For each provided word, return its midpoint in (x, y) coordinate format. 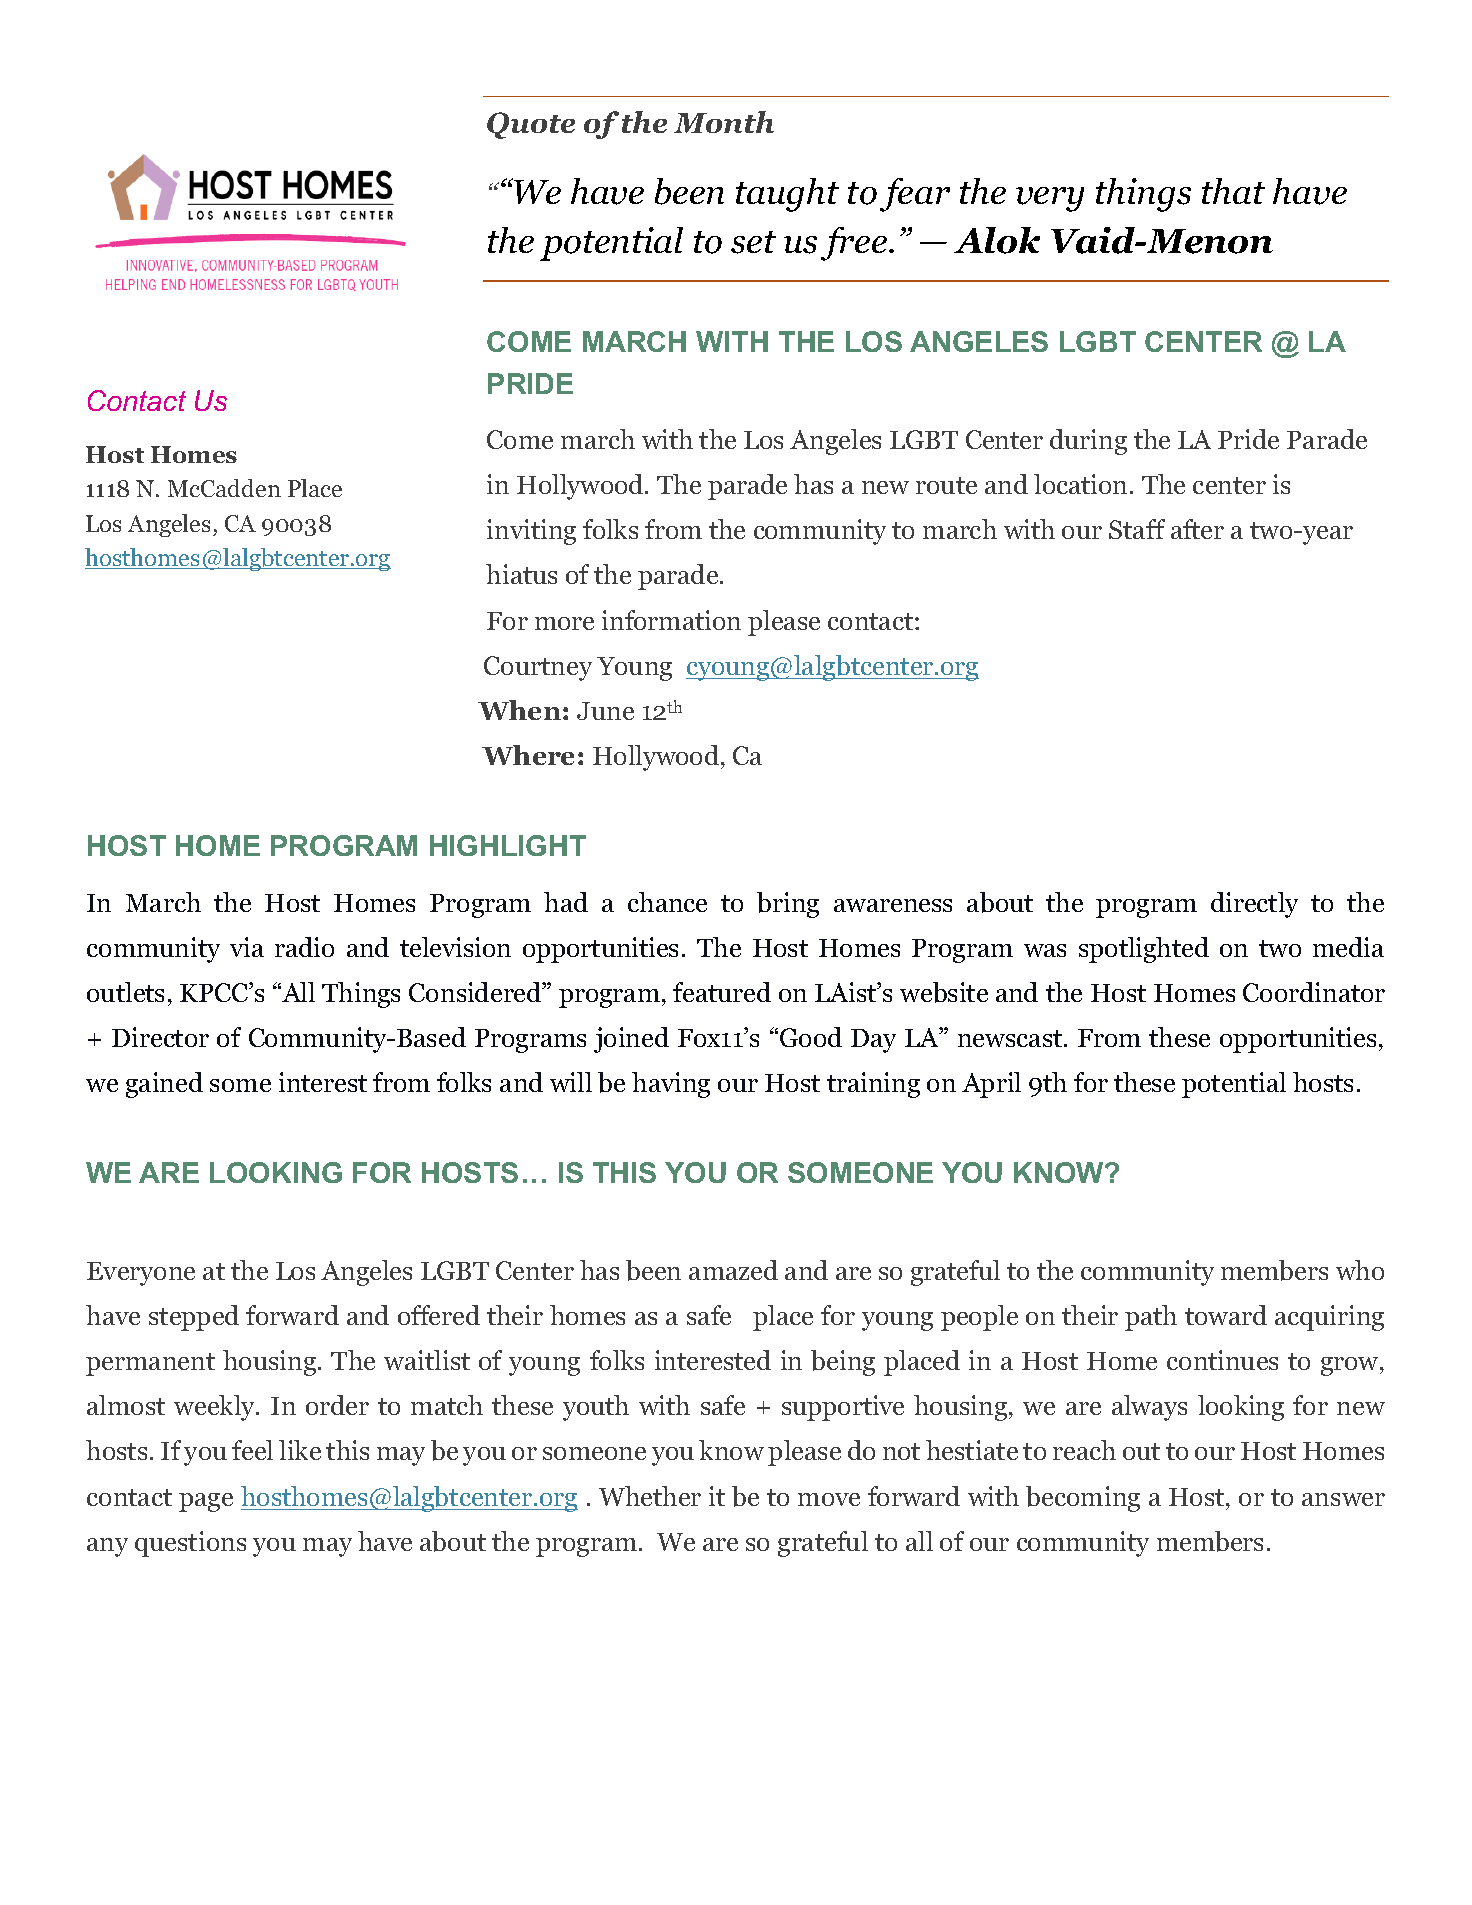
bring (788, 905)
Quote (531, 125)
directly (1254, 905)
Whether (650, 1496)
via (247, 947)
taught (787, 195)
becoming (1083, 1499)
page (206, 1502)
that (1233, 191)
